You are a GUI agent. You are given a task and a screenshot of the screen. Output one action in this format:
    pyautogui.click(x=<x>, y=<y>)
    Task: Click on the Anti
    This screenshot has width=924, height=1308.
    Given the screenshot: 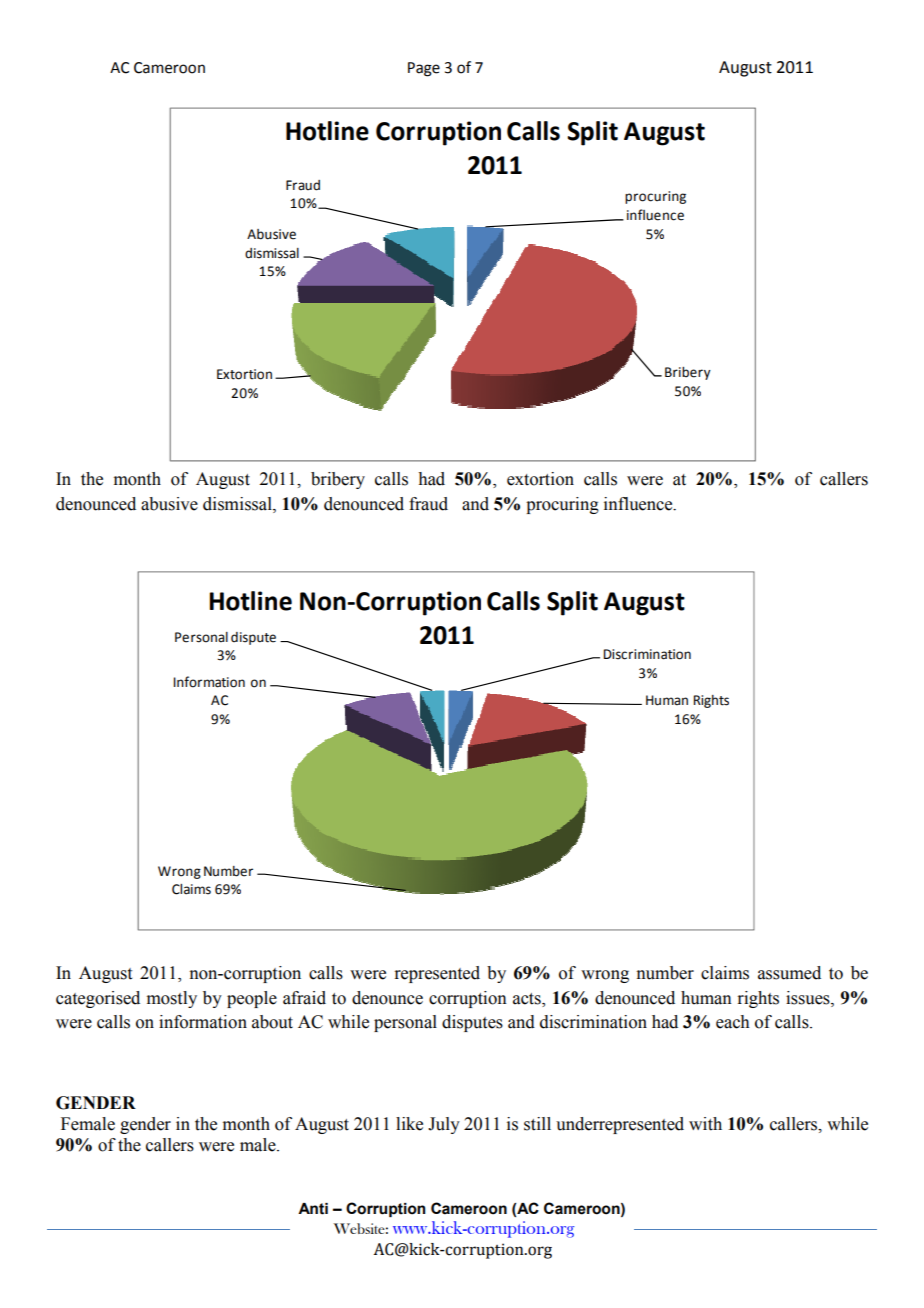 What is the action you would take?
    pyautogui.click(x=313, y=1209)
